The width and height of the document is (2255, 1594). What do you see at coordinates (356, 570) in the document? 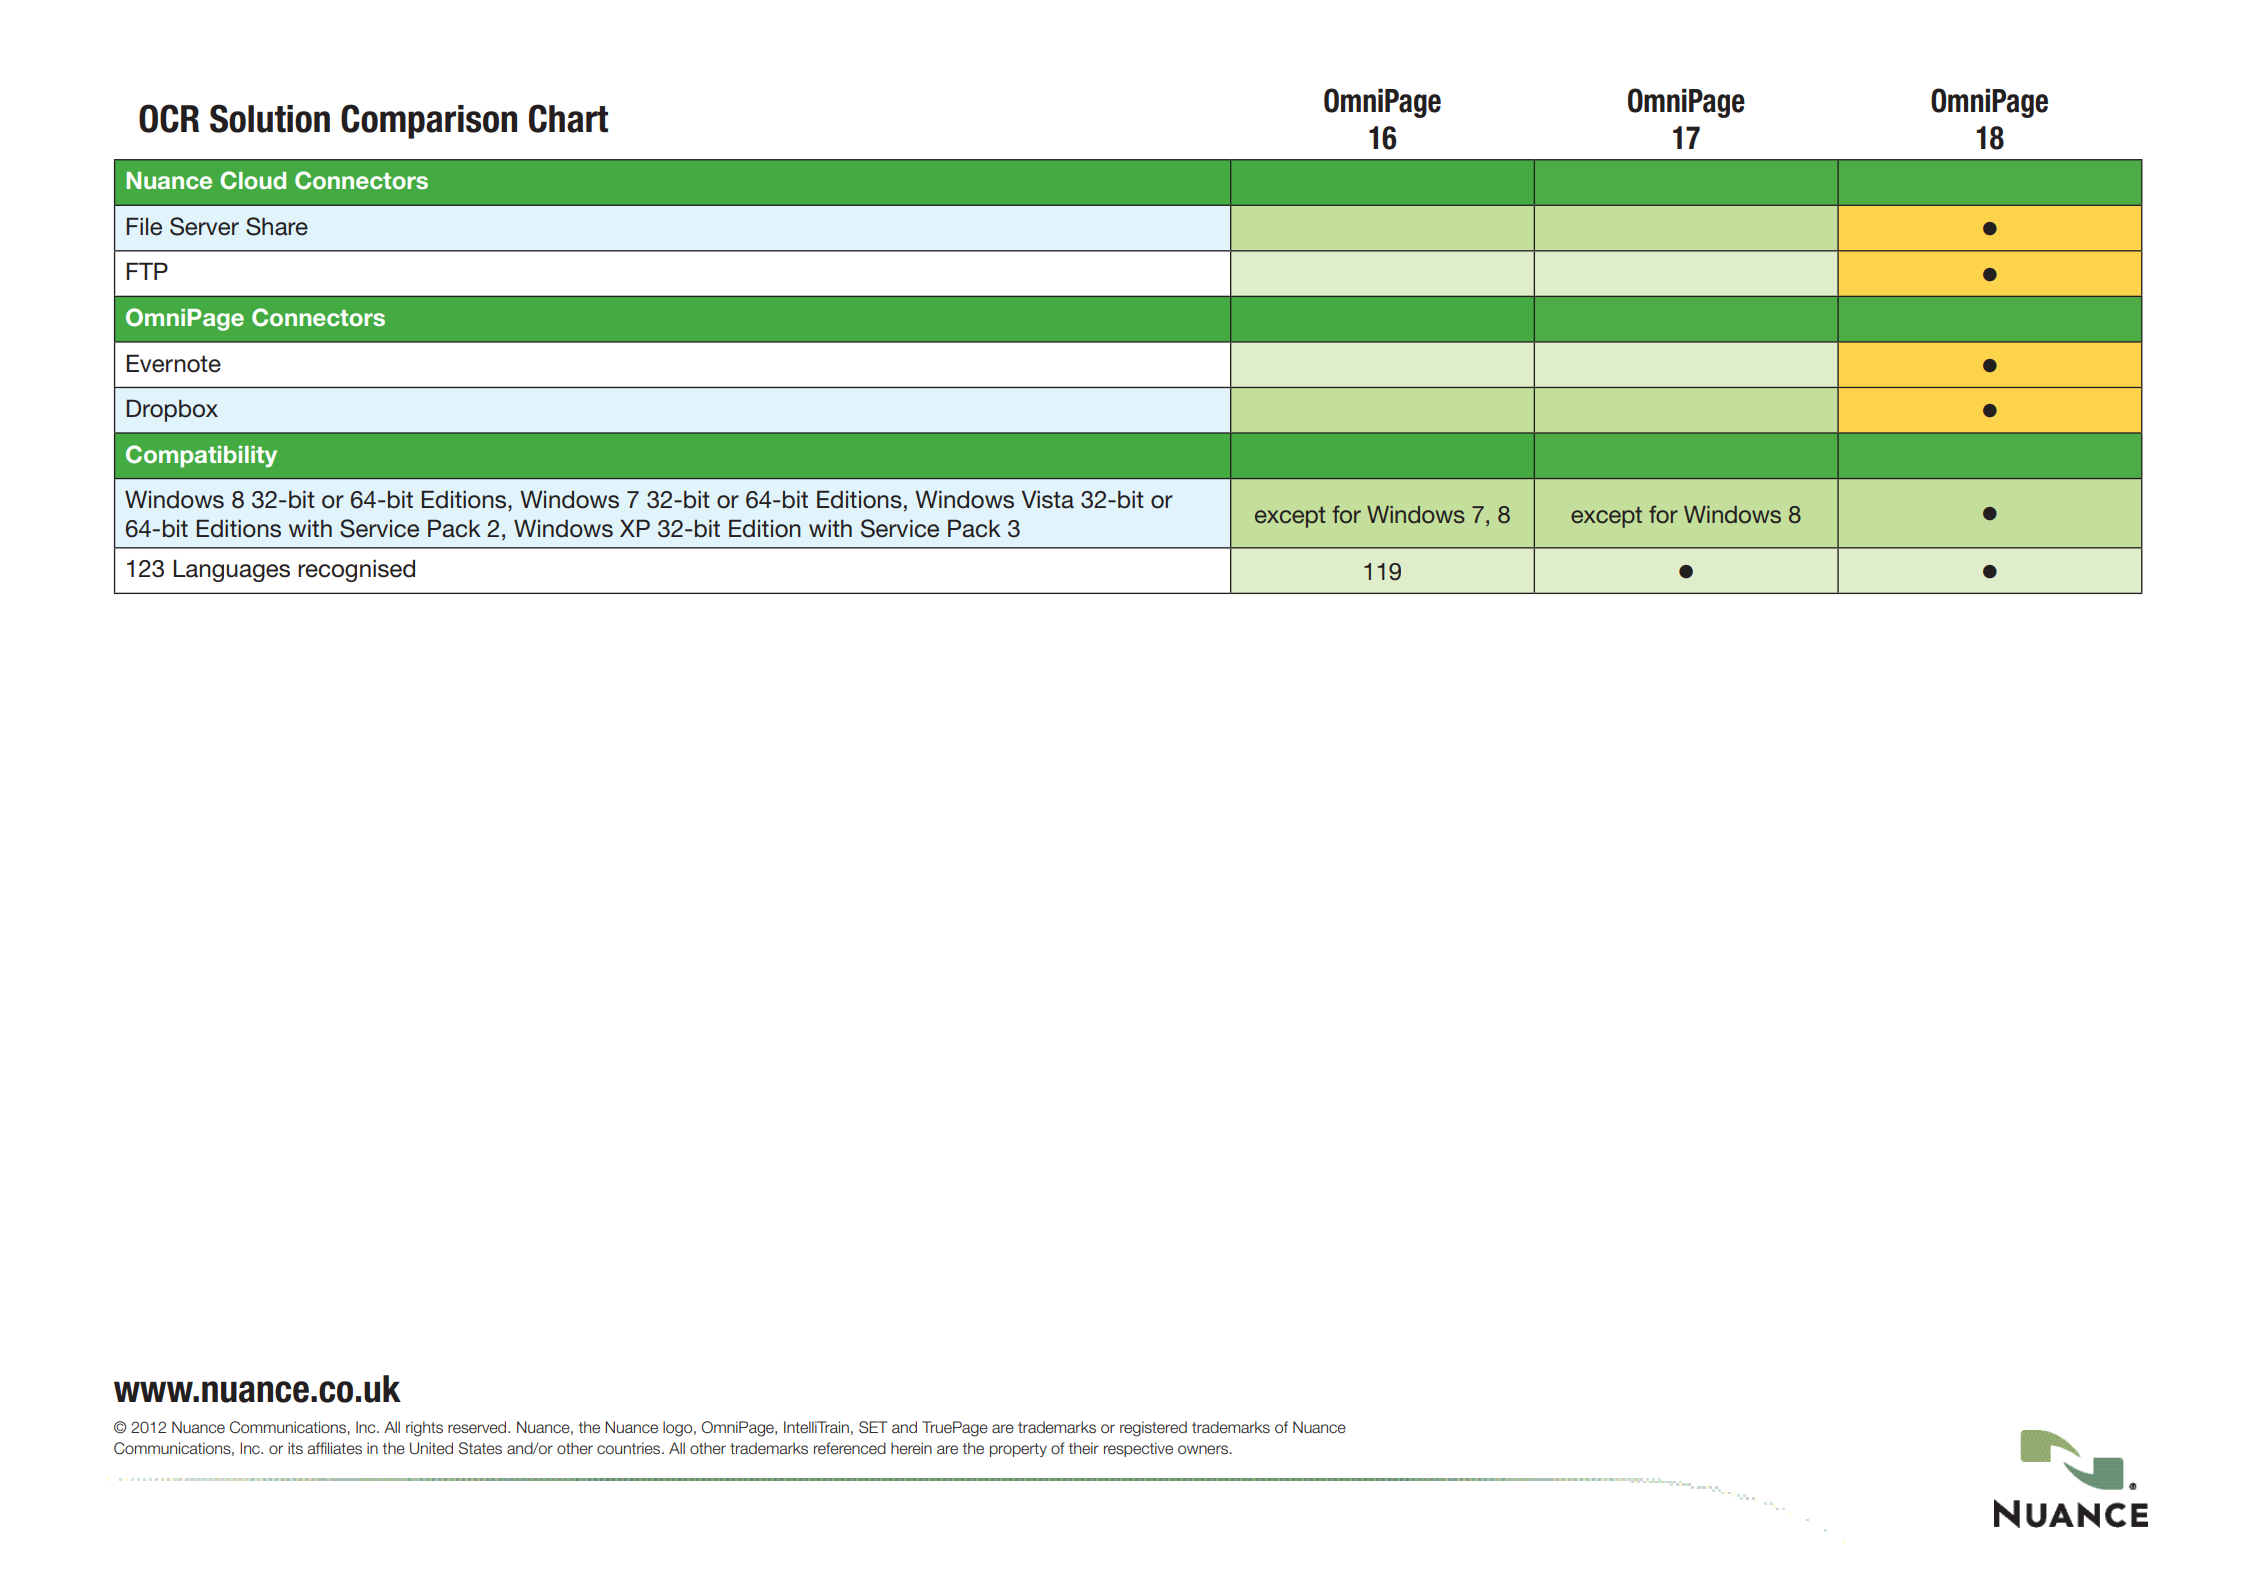
I see `recognised` at bounding box center [356, 570].
